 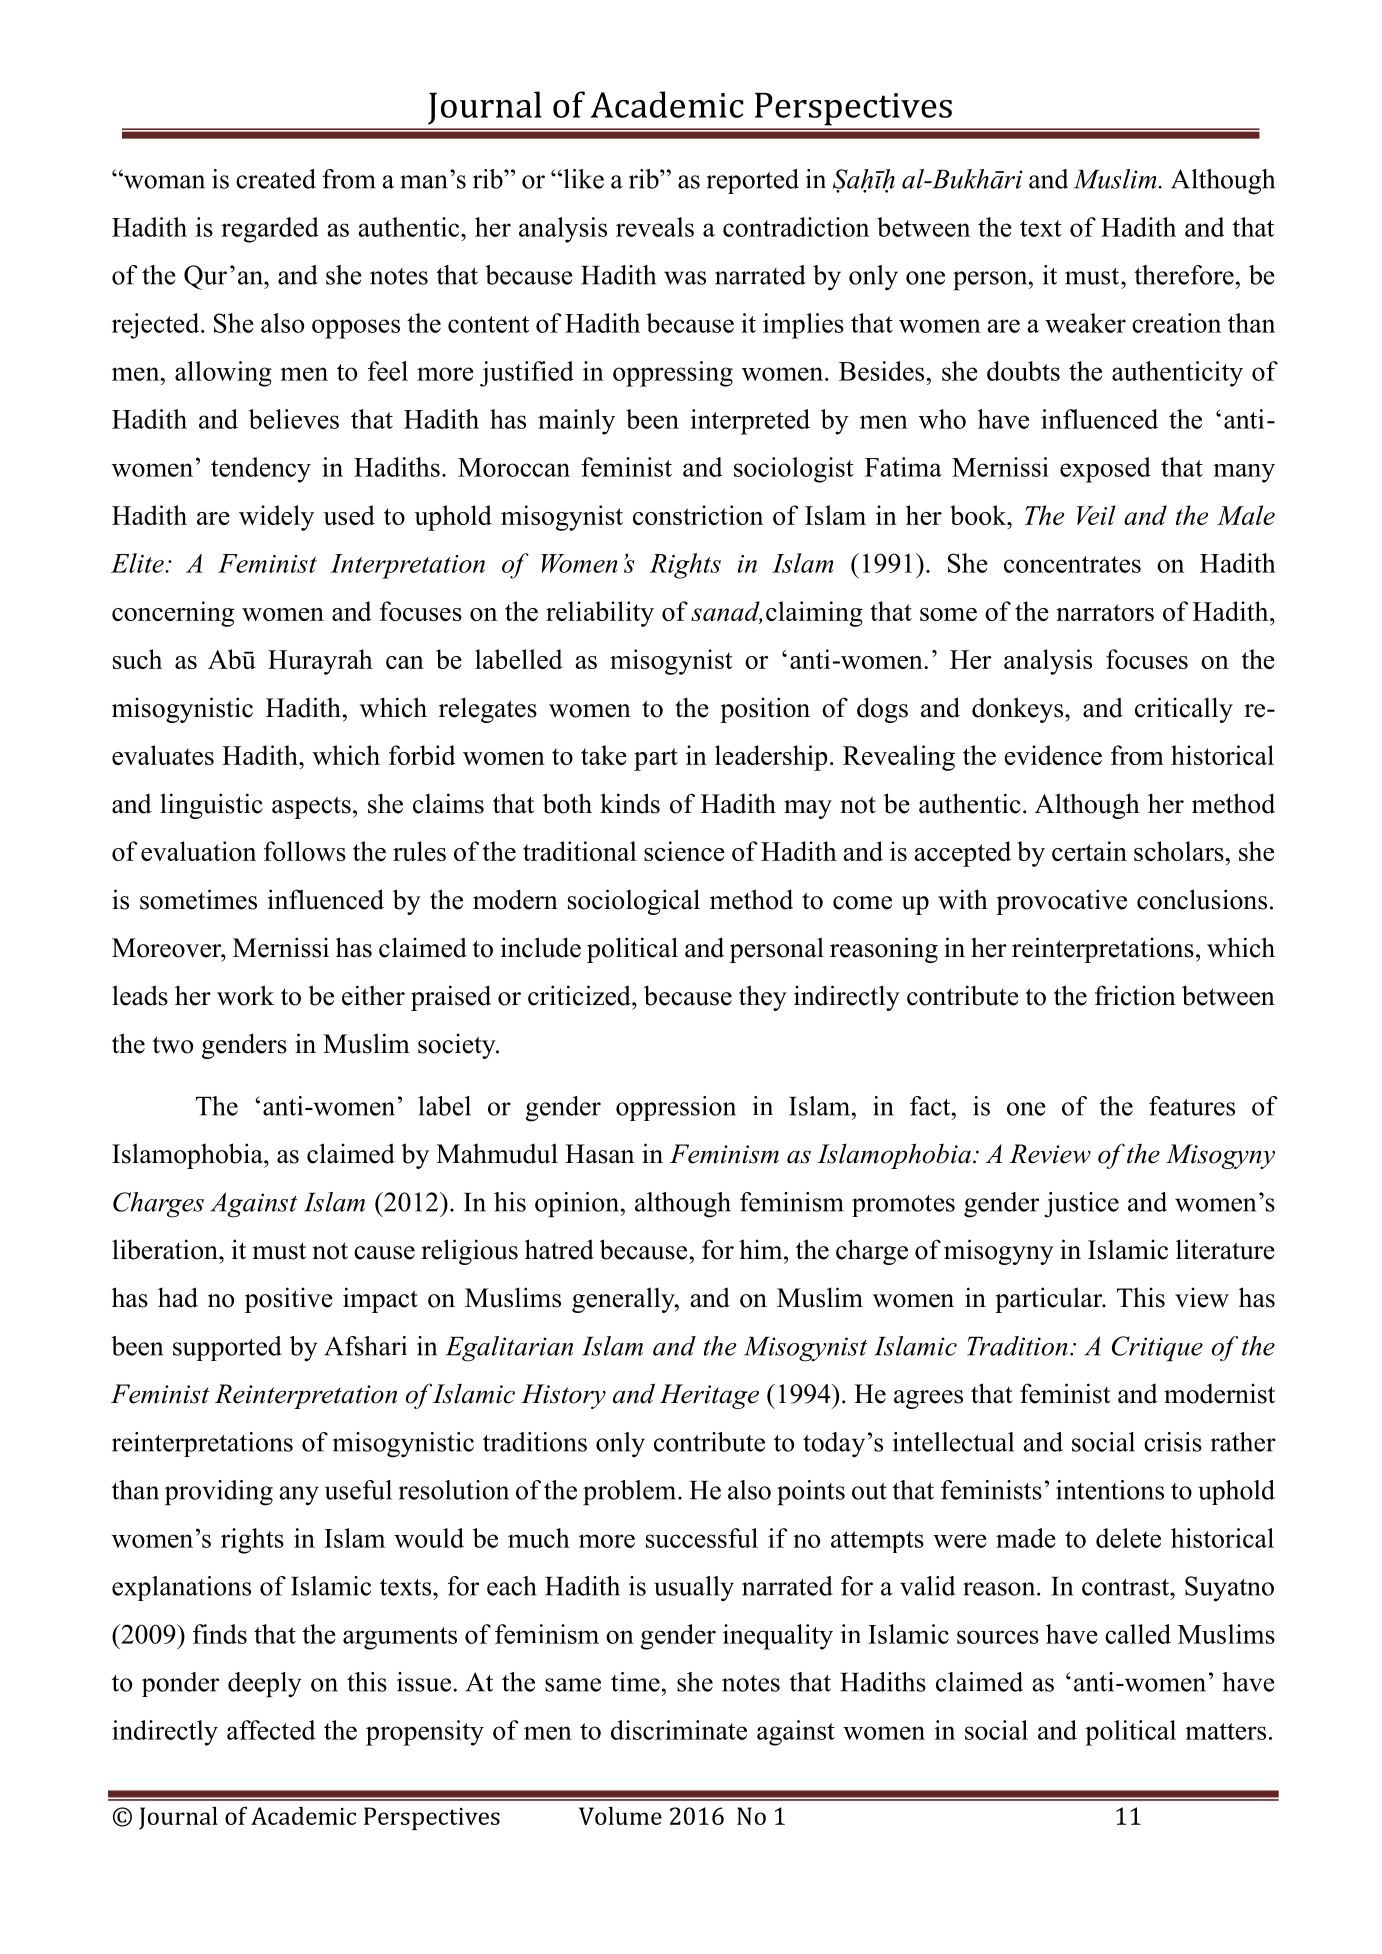 I want to click on matters, so click(x=1225, y=1731).
